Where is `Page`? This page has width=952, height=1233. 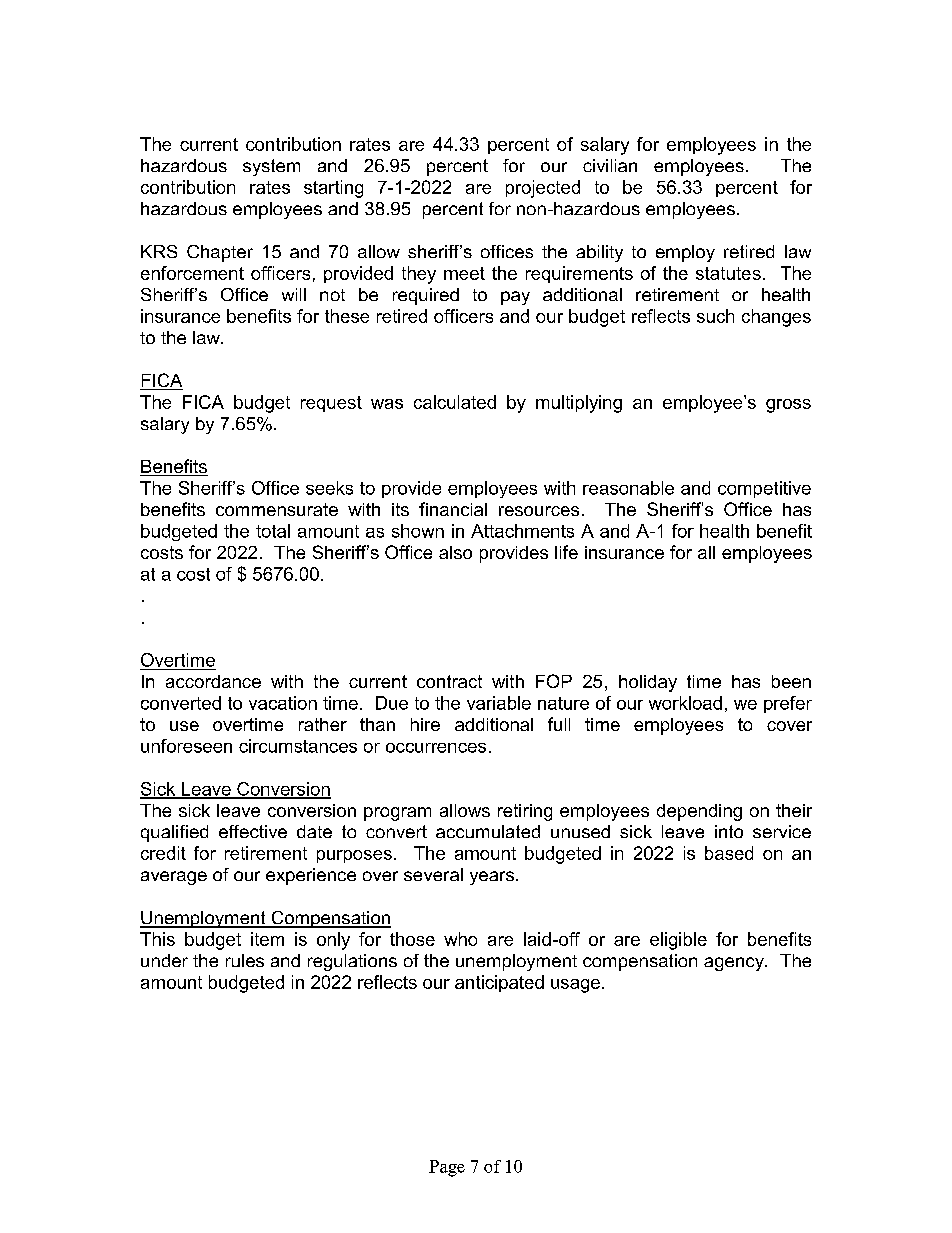
Page is located at coordinates (447, 1168).
